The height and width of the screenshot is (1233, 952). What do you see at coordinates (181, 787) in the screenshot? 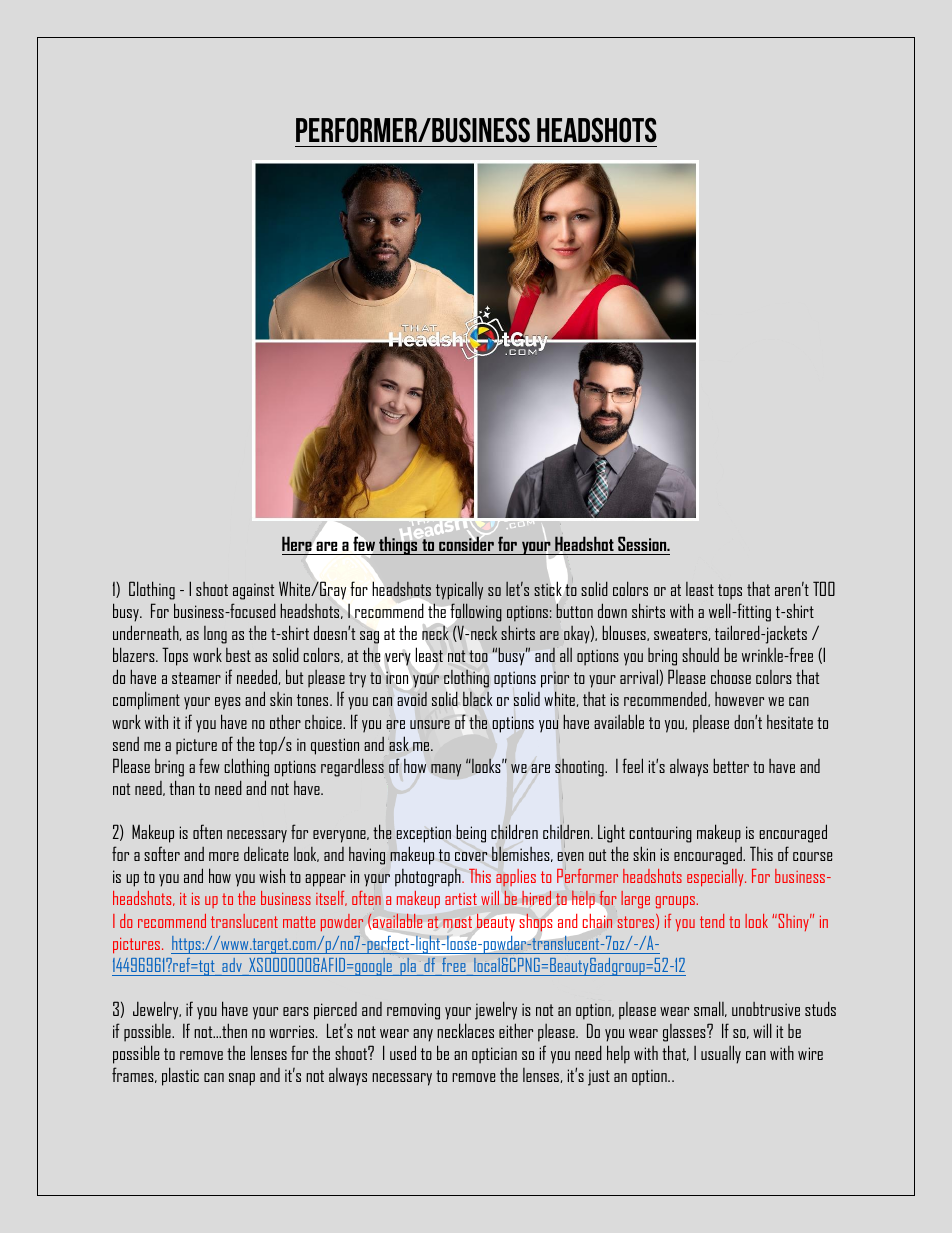
I see `than` at bounding box center [181, 787].
